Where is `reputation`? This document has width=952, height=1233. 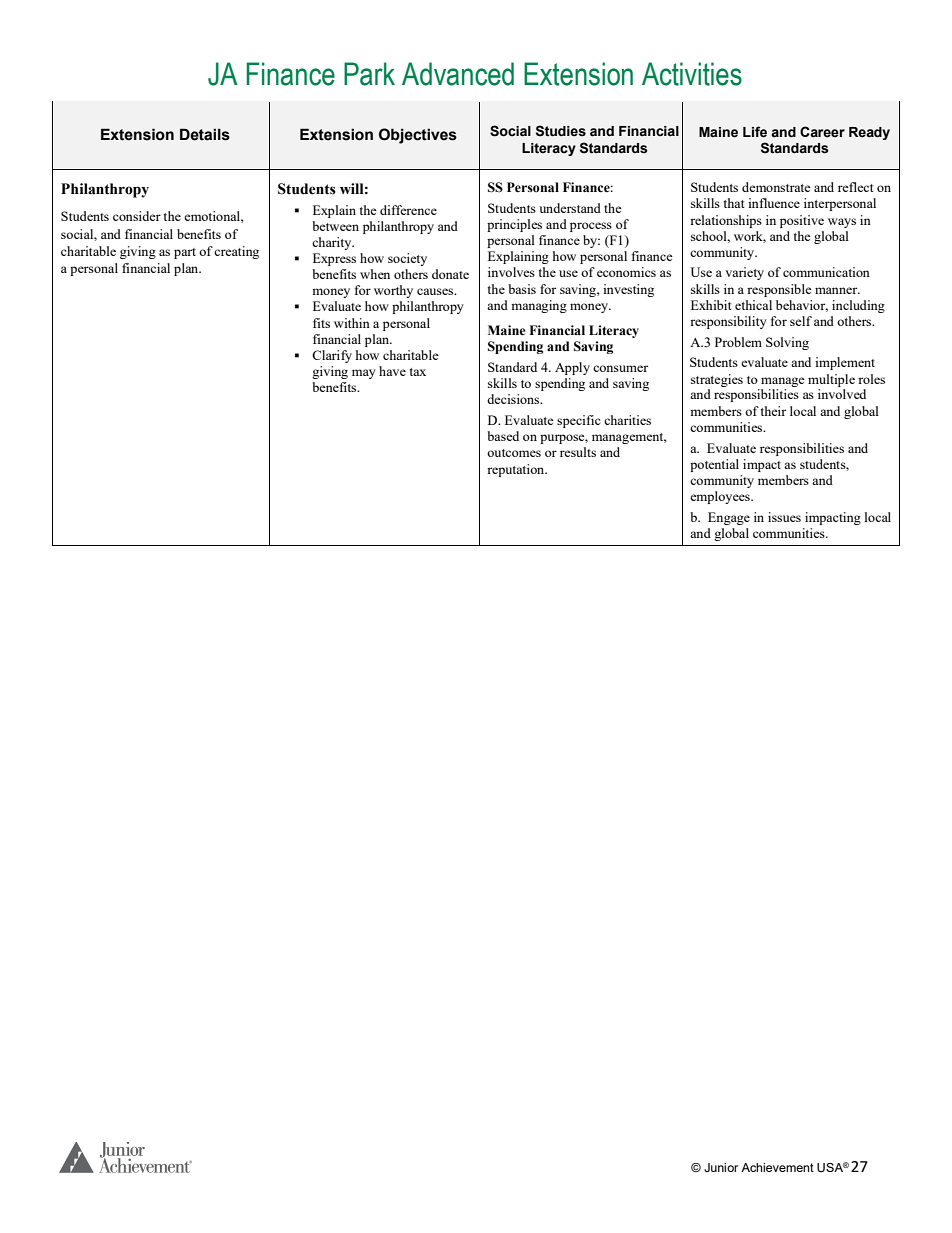
reputation is located at coordinates (517, 470).
